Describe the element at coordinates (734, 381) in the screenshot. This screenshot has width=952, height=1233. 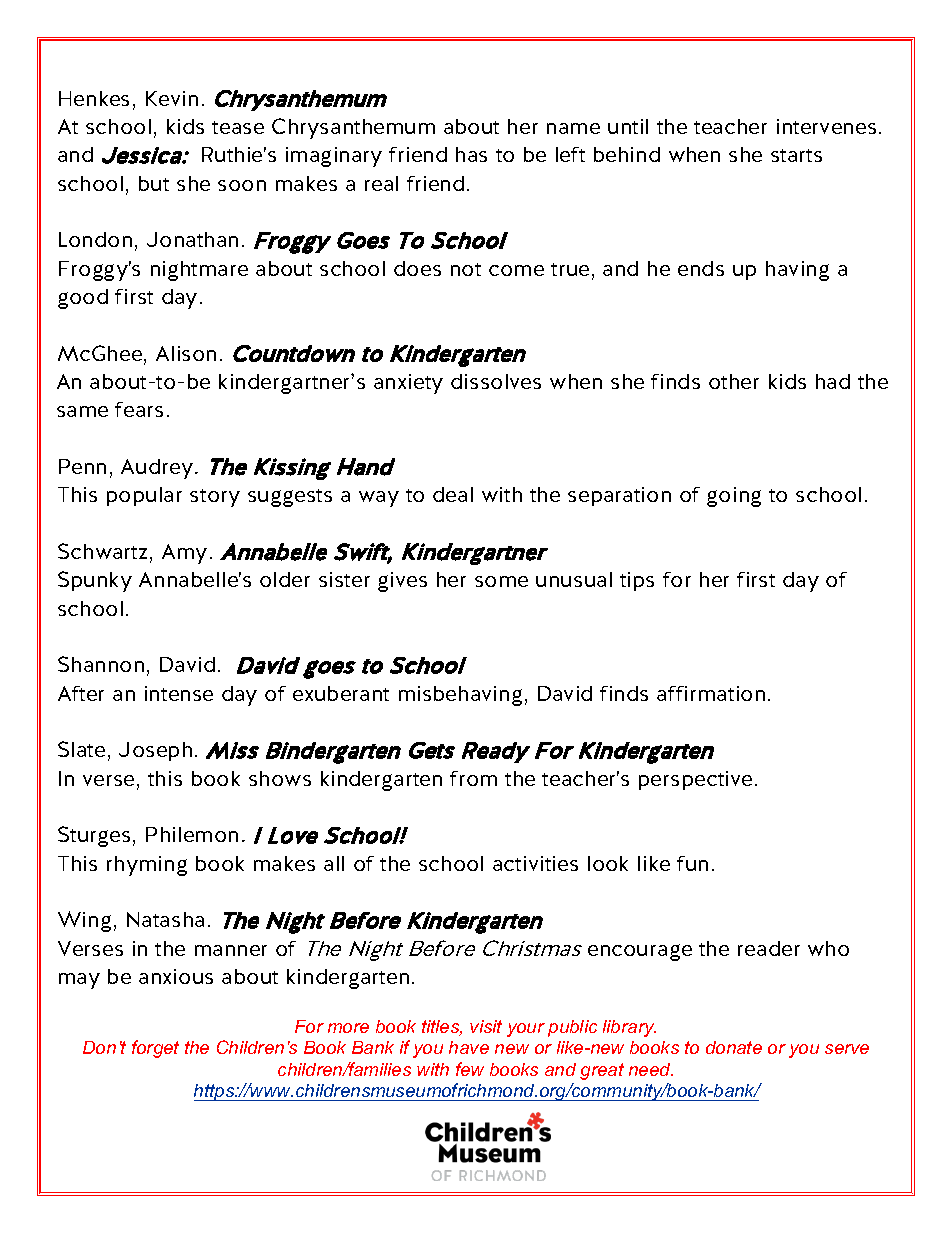
I see `other` at that location.
